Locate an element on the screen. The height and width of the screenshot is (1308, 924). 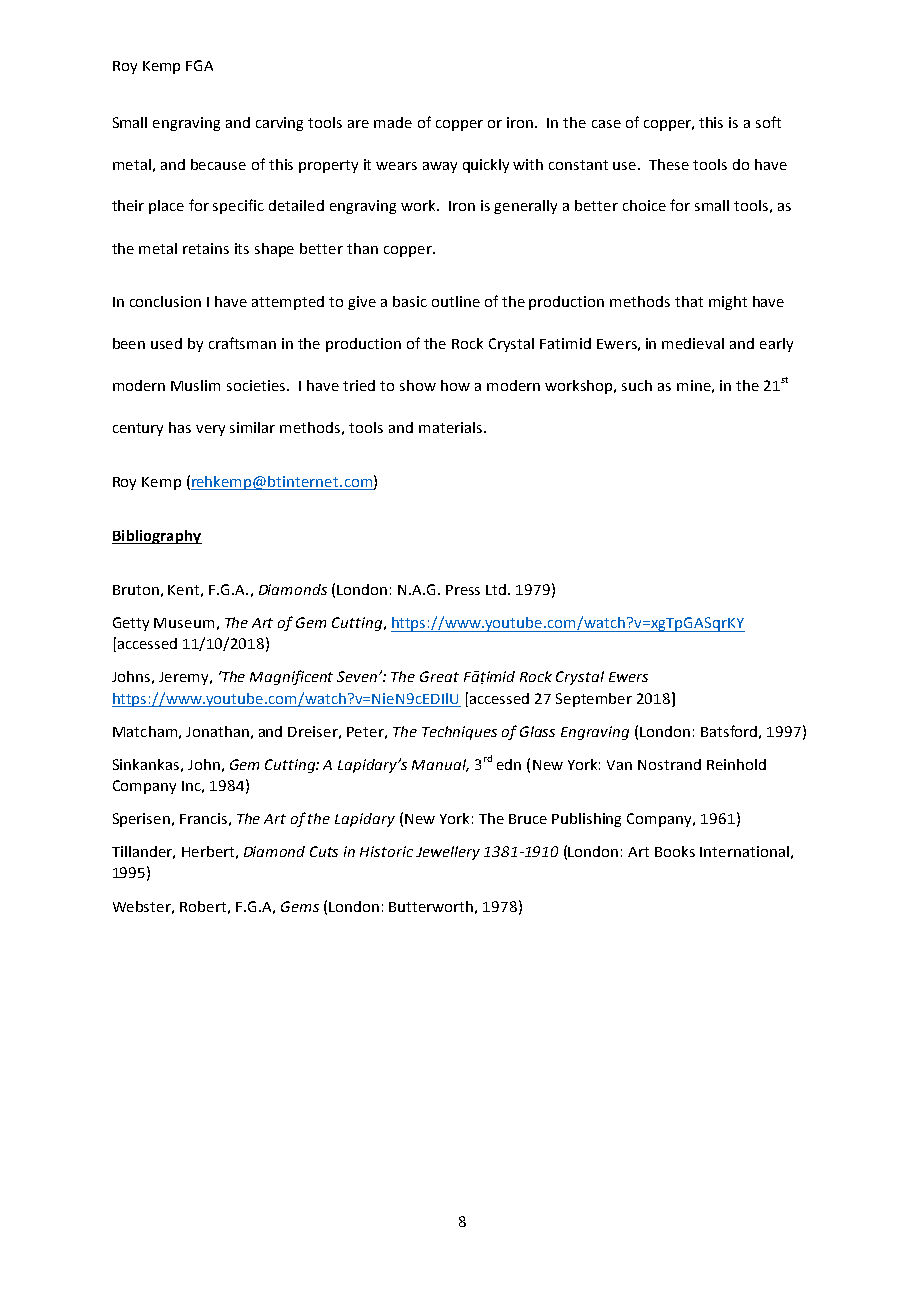
Jewellery is located at coordinates (448, 853).
